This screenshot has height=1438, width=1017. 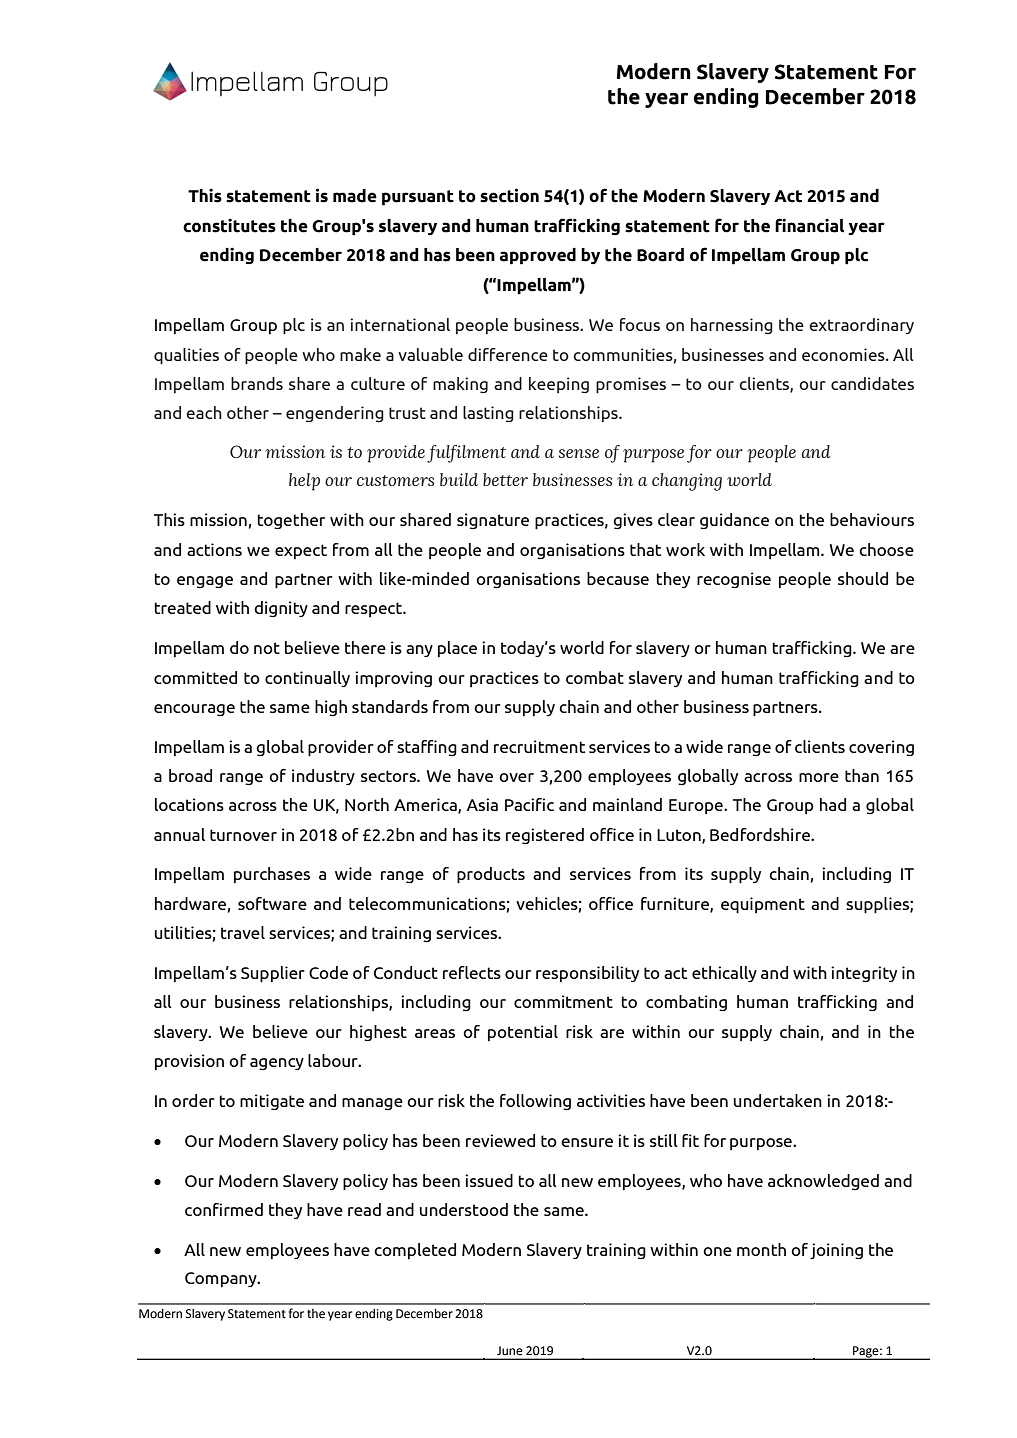 What do you see at coordinates (505, 479) in the screenshot?
I see `better` at bounding box center [505, 479].
